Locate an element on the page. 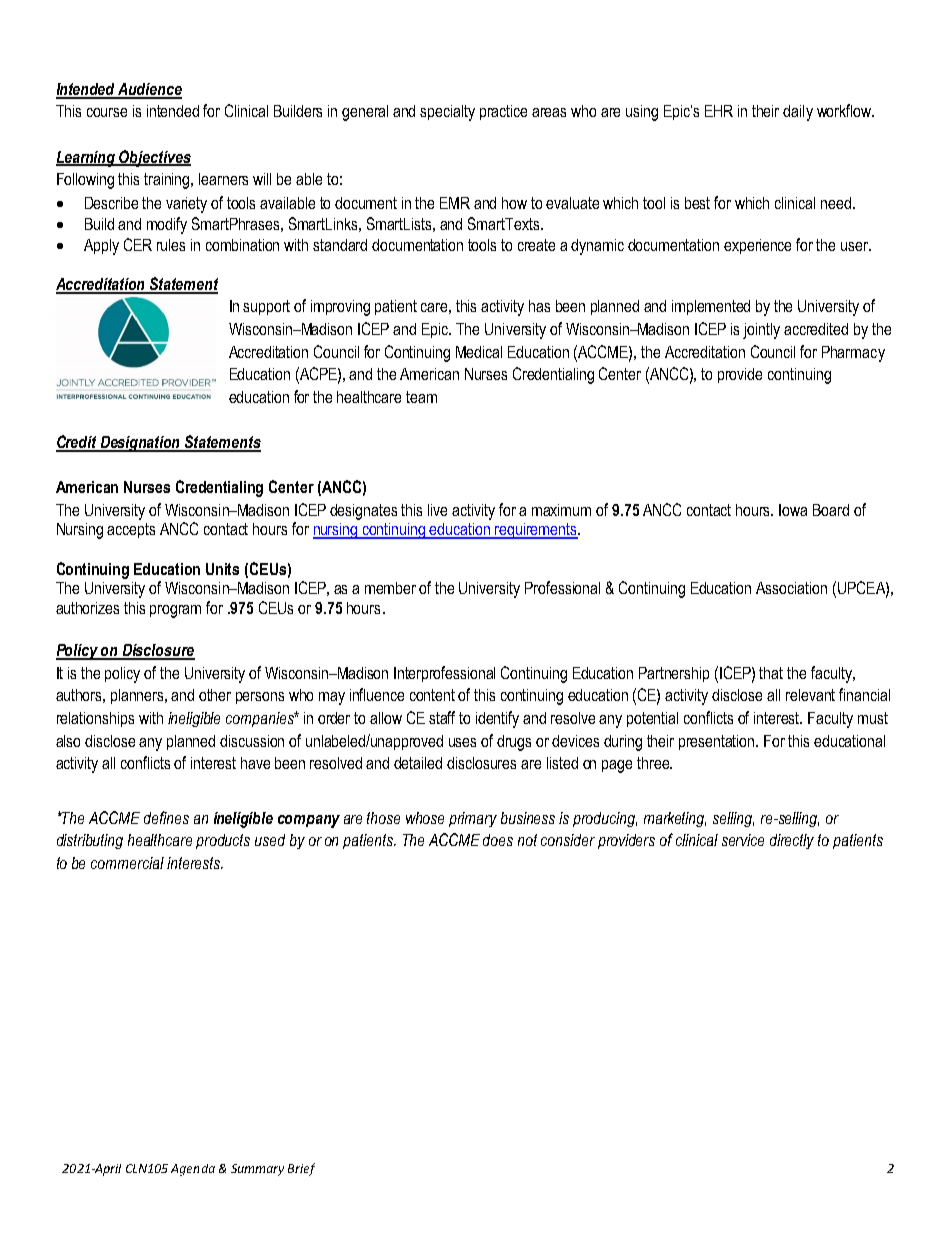  Brief is located at coordinates (301, 1169).
